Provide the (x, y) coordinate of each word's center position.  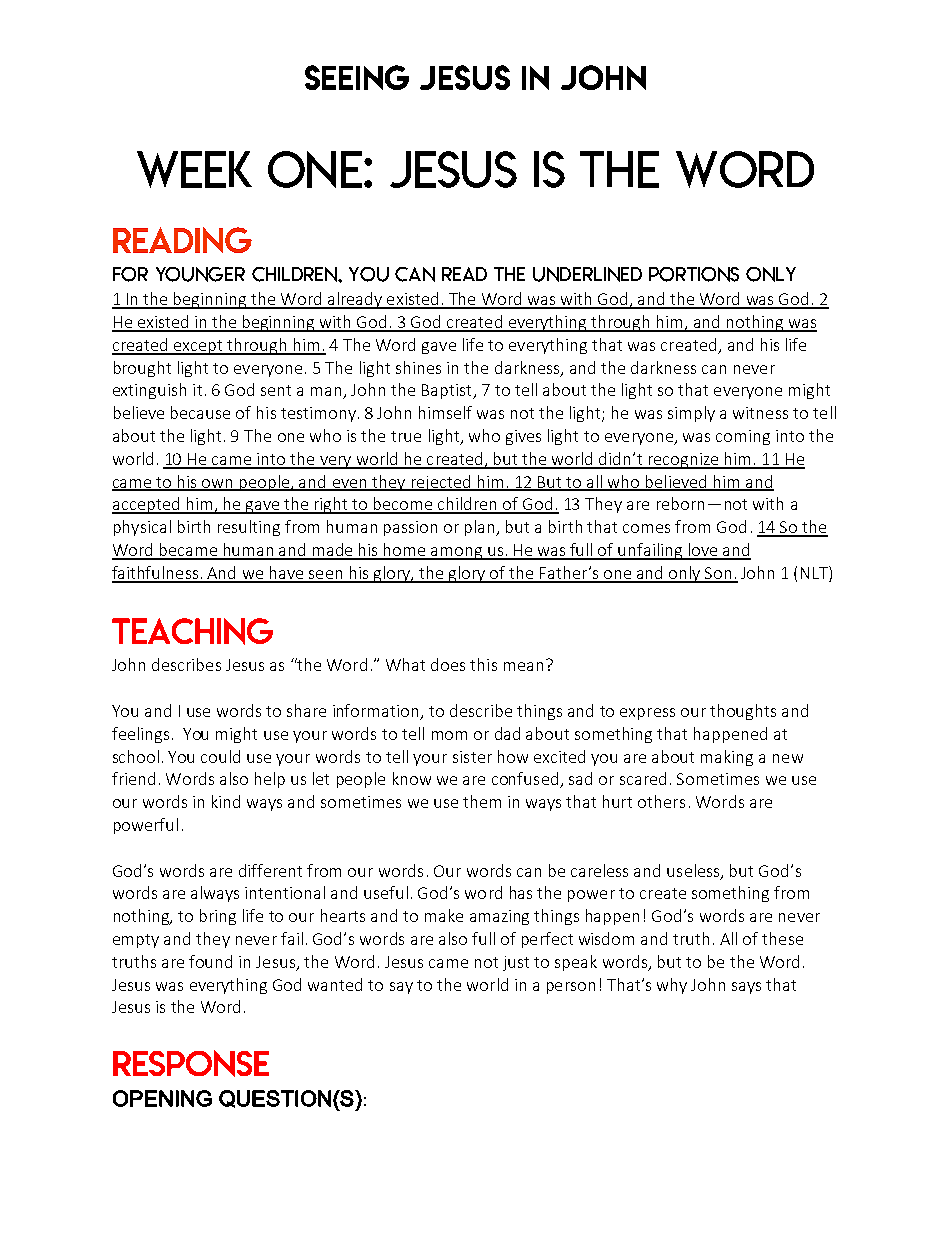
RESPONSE (191, 1063)
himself (445, 412)
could (220, 756)
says (746, 988)
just (516, 963)
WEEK (194, 169)
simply (691, 414)
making (727, 758)
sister (472, 757)
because (200, 412)
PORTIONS (694, 274)
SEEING (357, 77)
